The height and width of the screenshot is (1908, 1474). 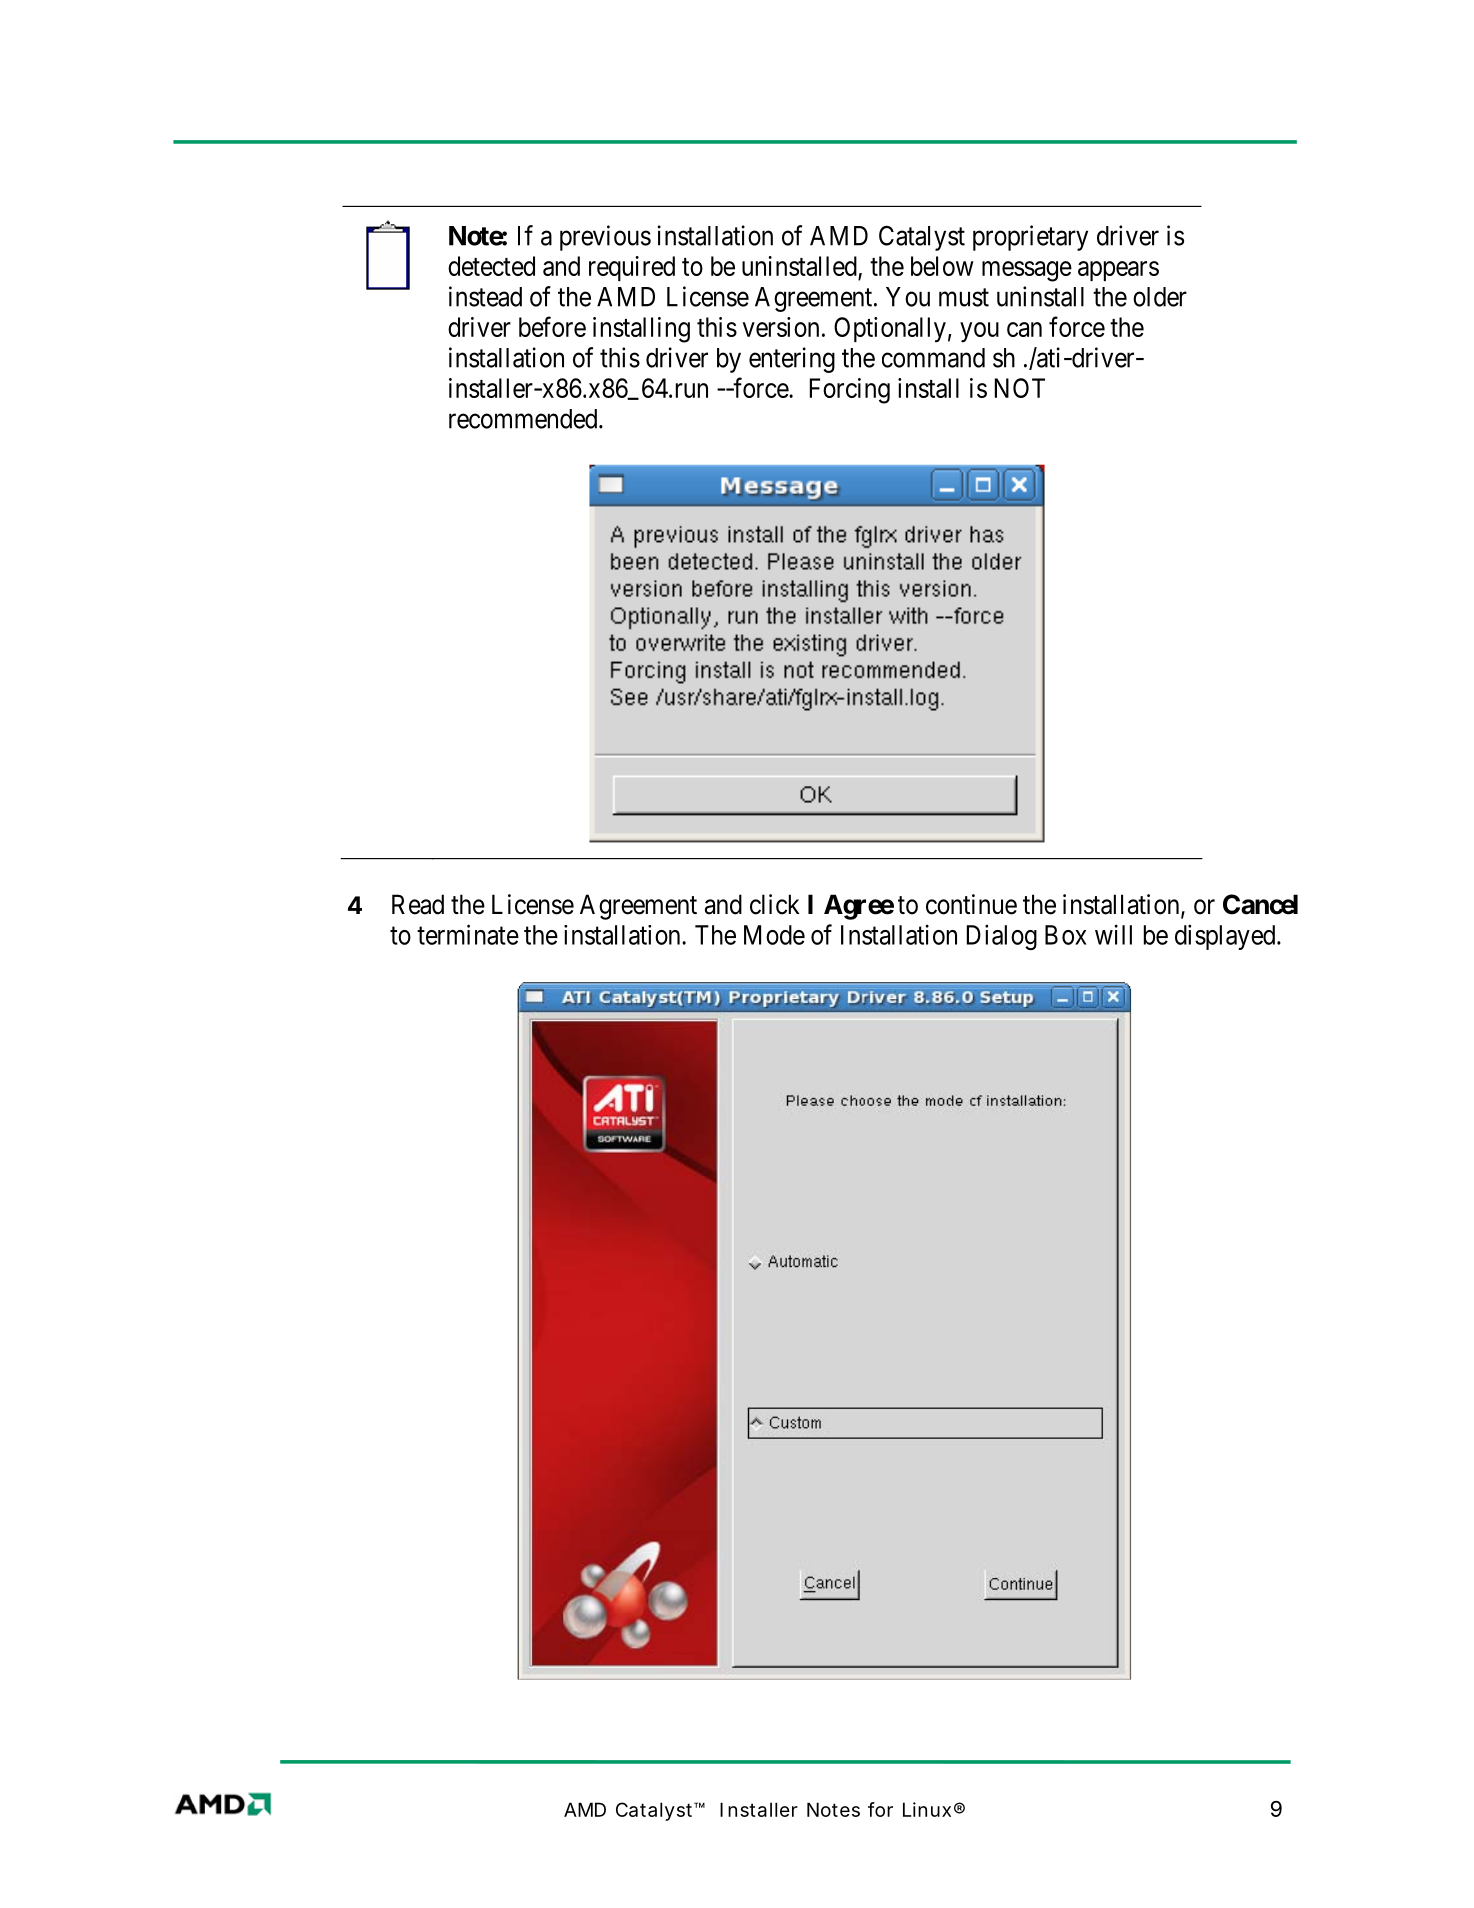 I want to click on Read, so click(x=418, y=904).
